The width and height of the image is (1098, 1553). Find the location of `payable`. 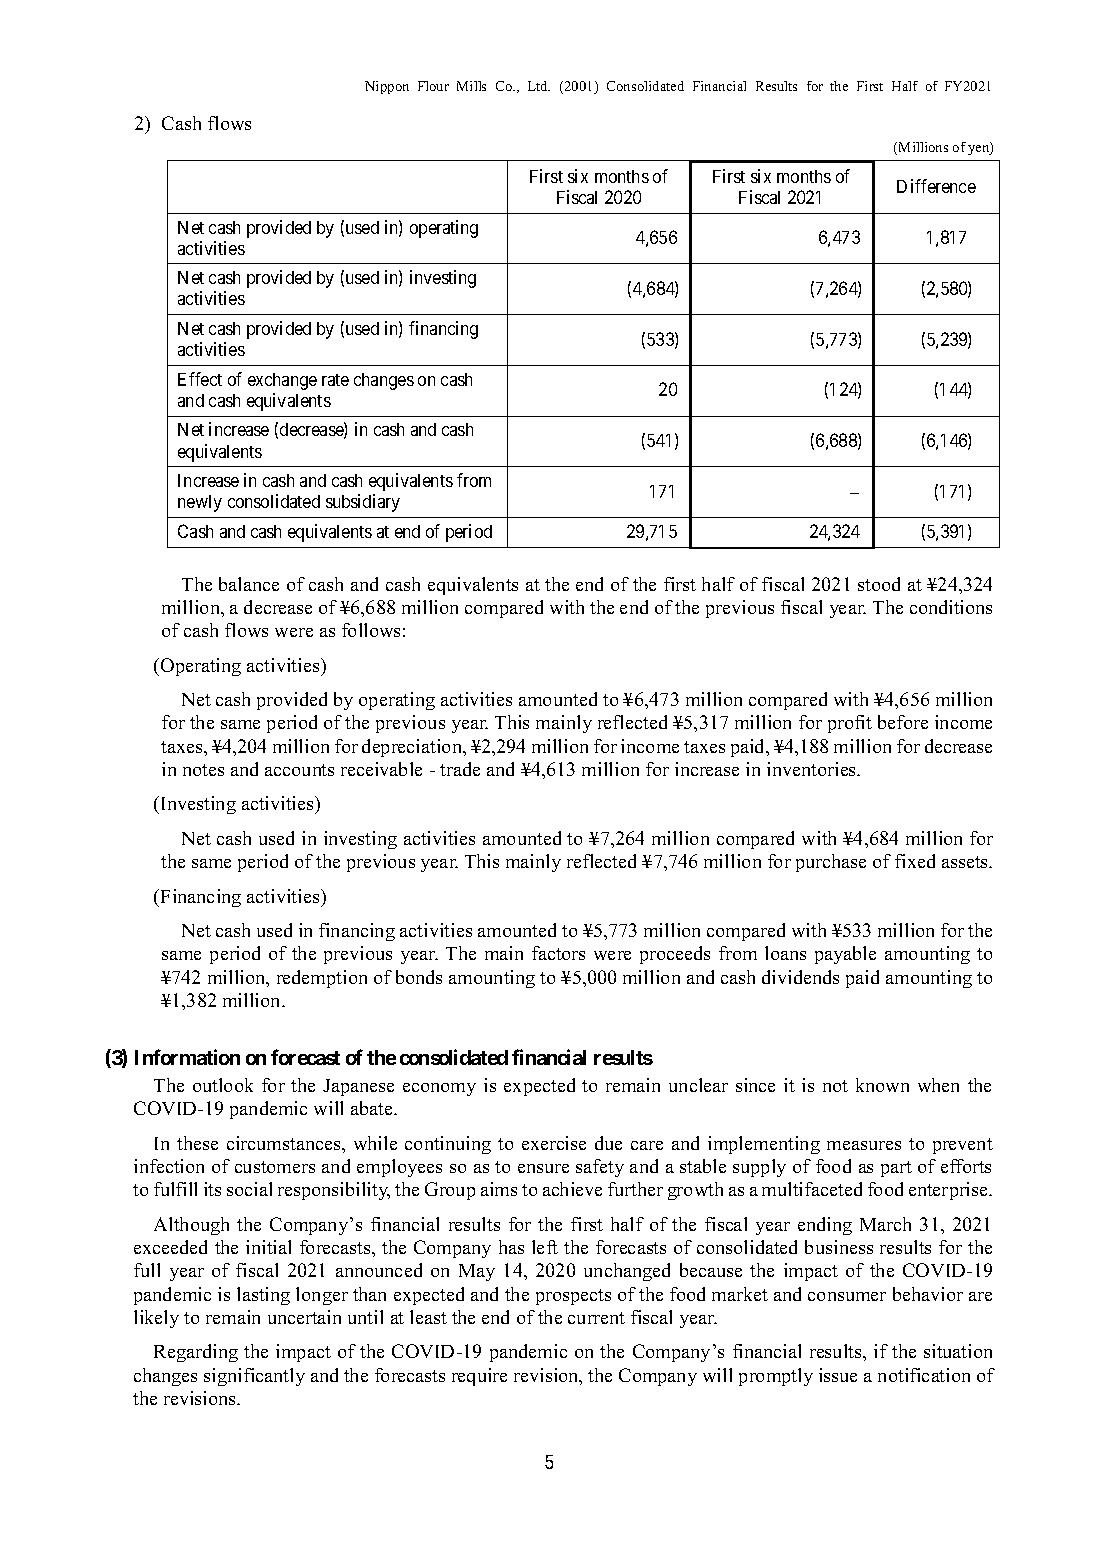

payable is located at coordinates (845, 955).
